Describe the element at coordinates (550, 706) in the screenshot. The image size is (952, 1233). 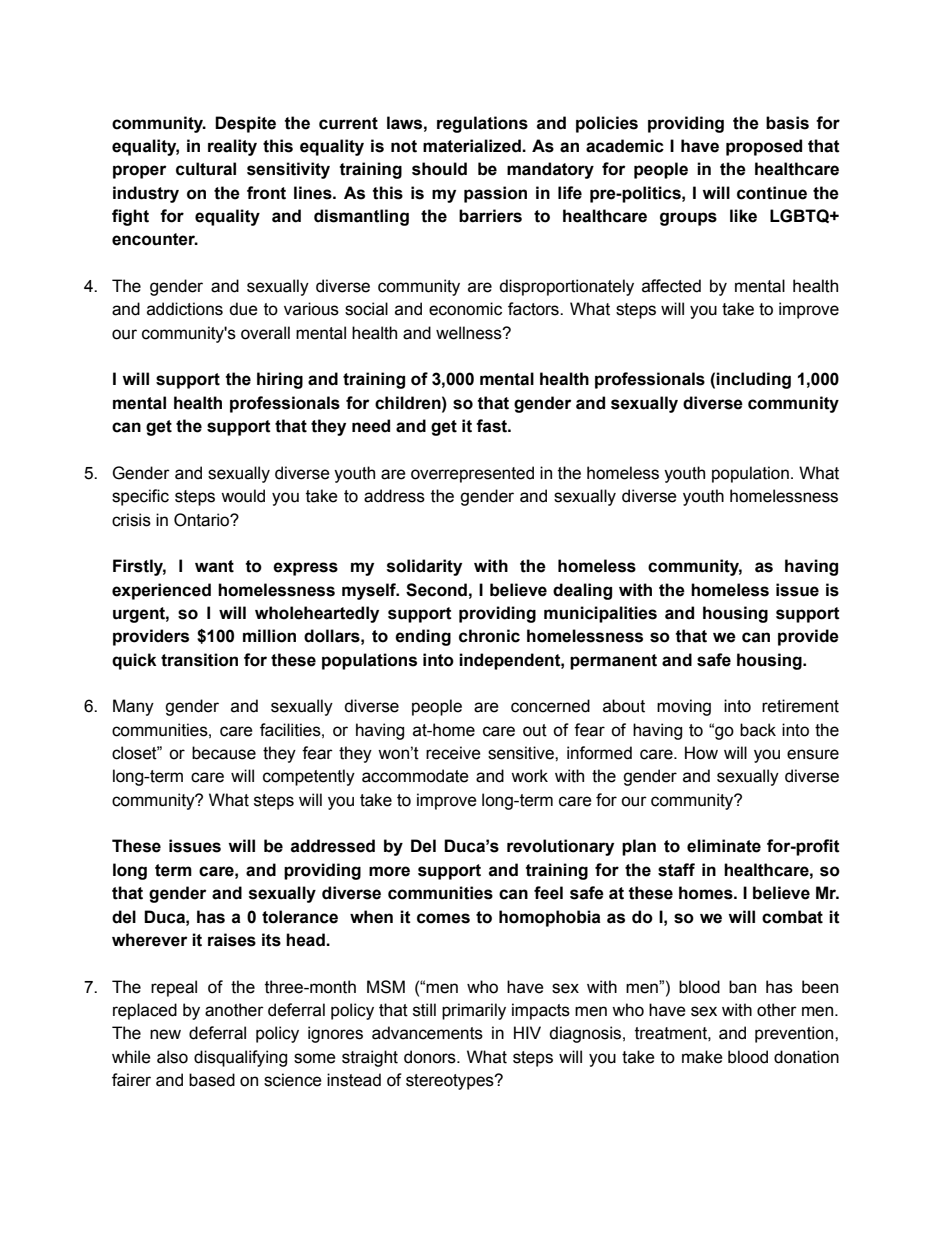
I see `concerned` at that location.
